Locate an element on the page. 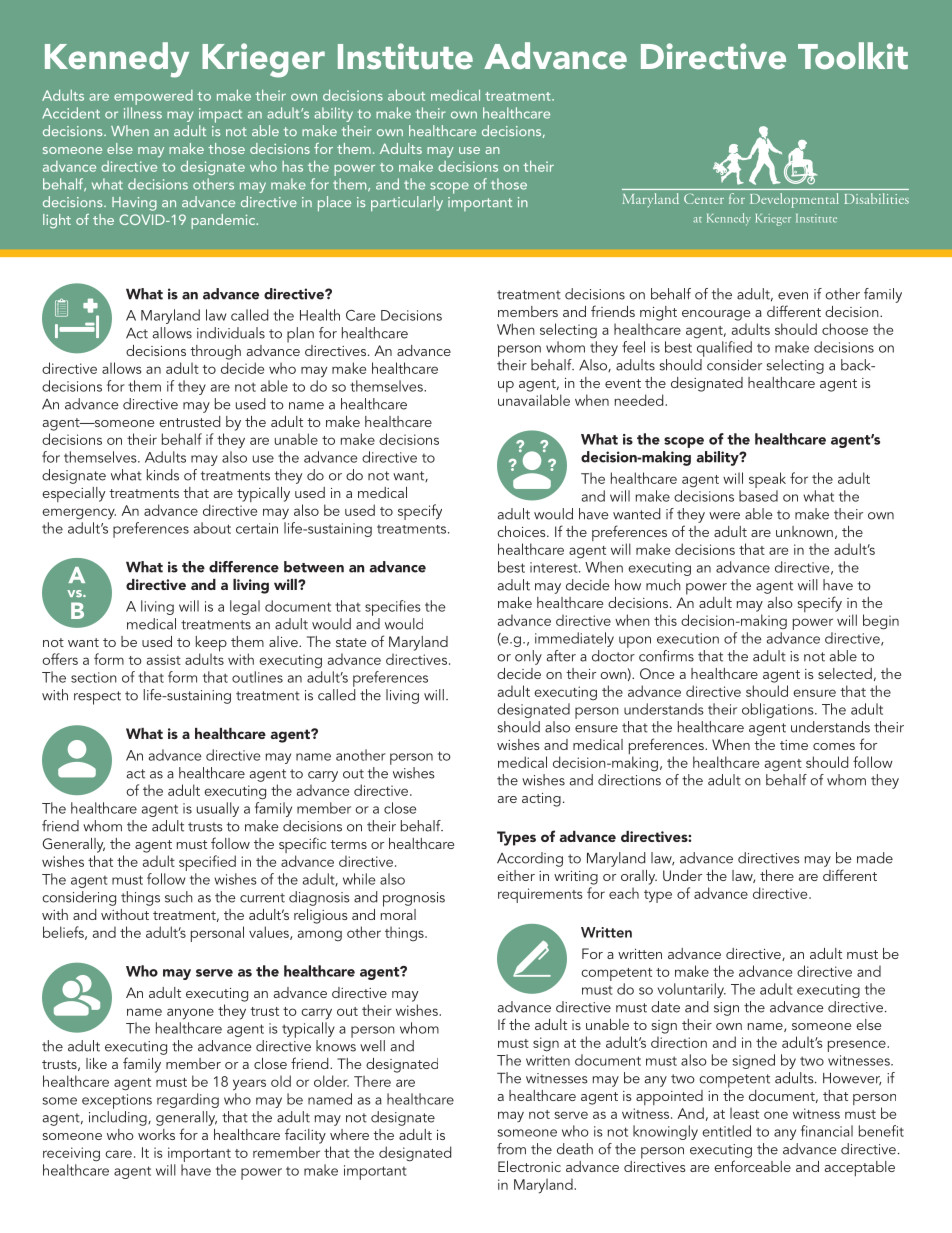  Toolkit is located at coordinates (853, 55).
